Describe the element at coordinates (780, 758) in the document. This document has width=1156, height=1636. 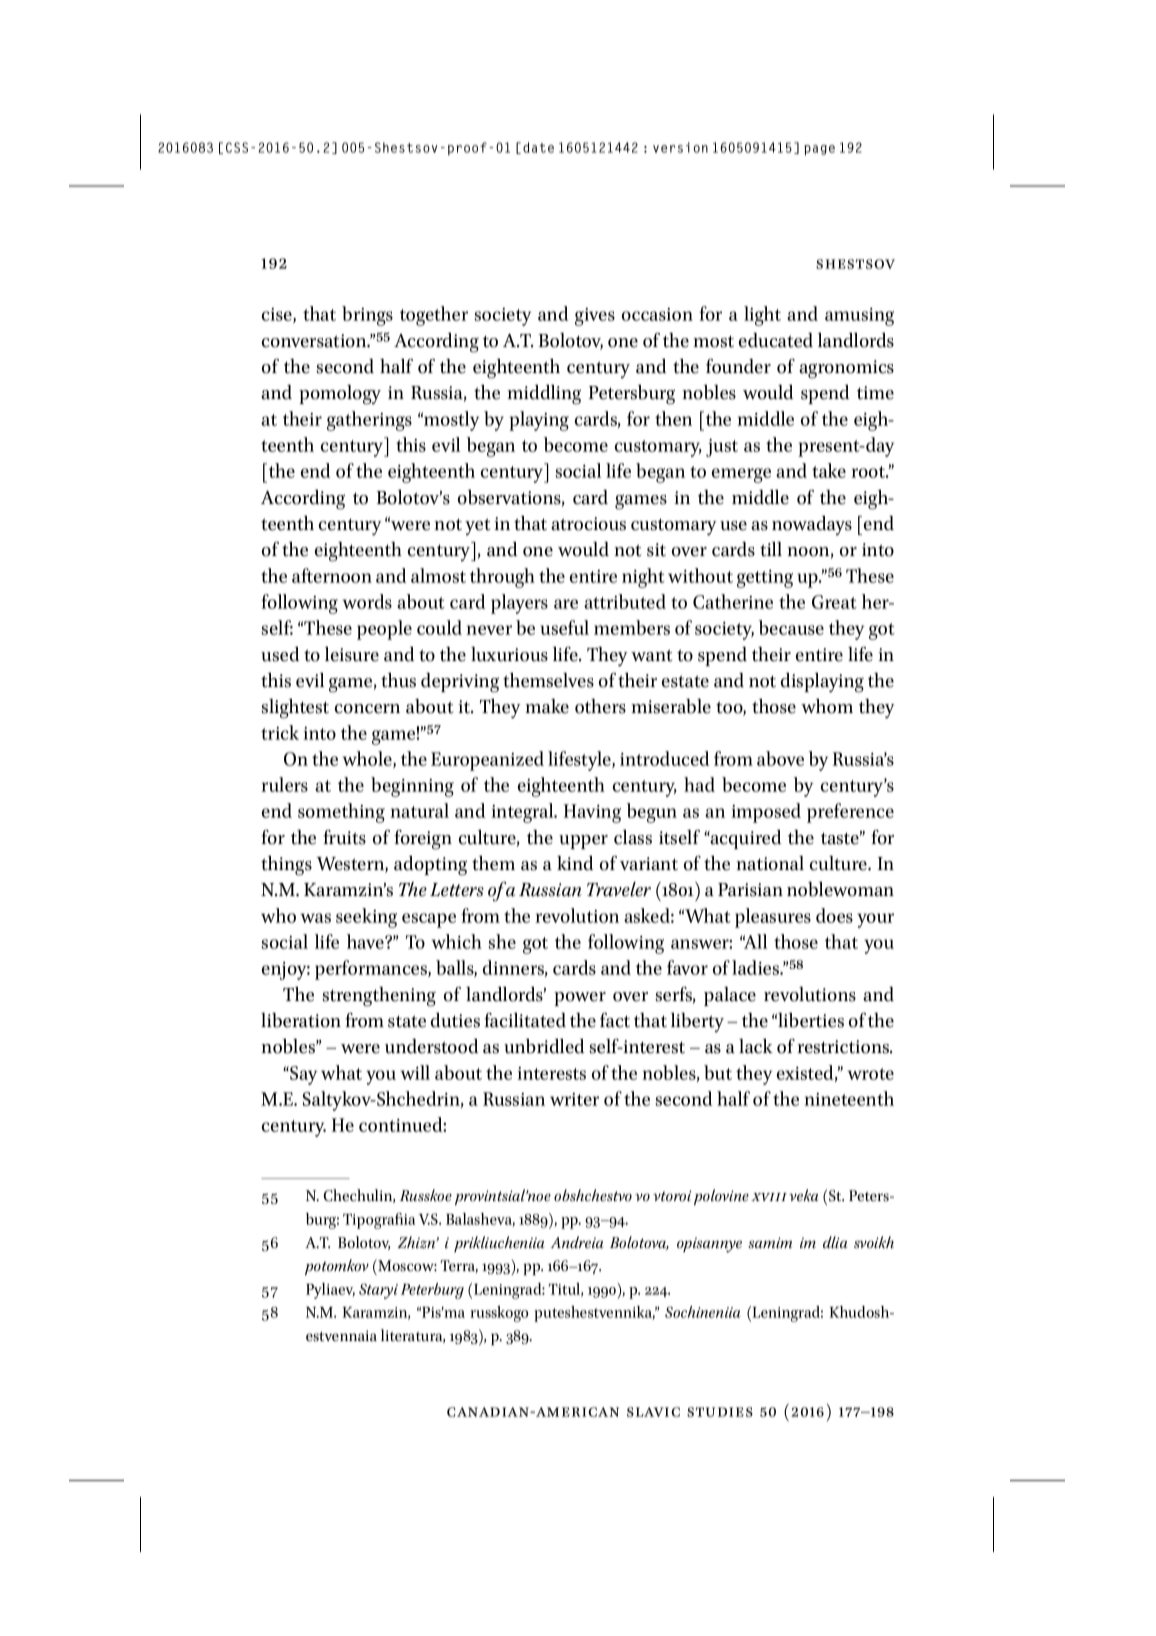
I see `above` at that location.
